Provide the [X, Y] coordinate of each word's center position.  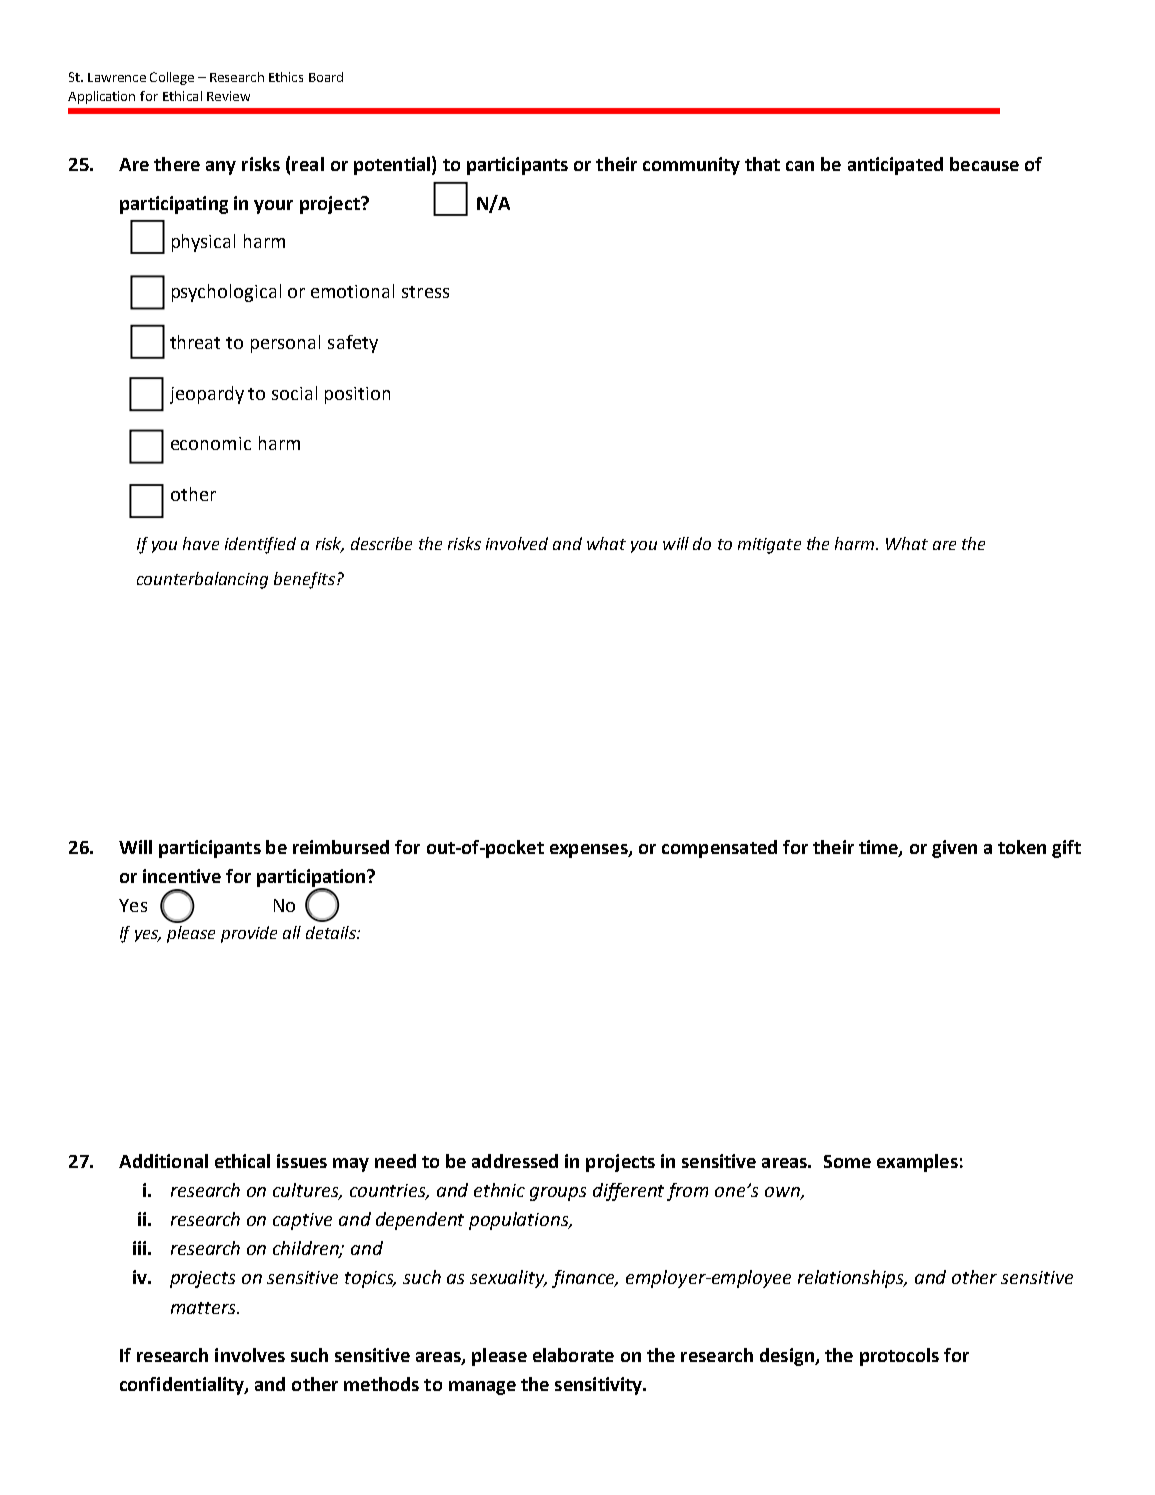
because [984, 164]
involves [250, 1355]
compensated [719, 849]
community [691, 166]
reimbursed [341, 847]
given [954, 849]
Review [228, 96]
